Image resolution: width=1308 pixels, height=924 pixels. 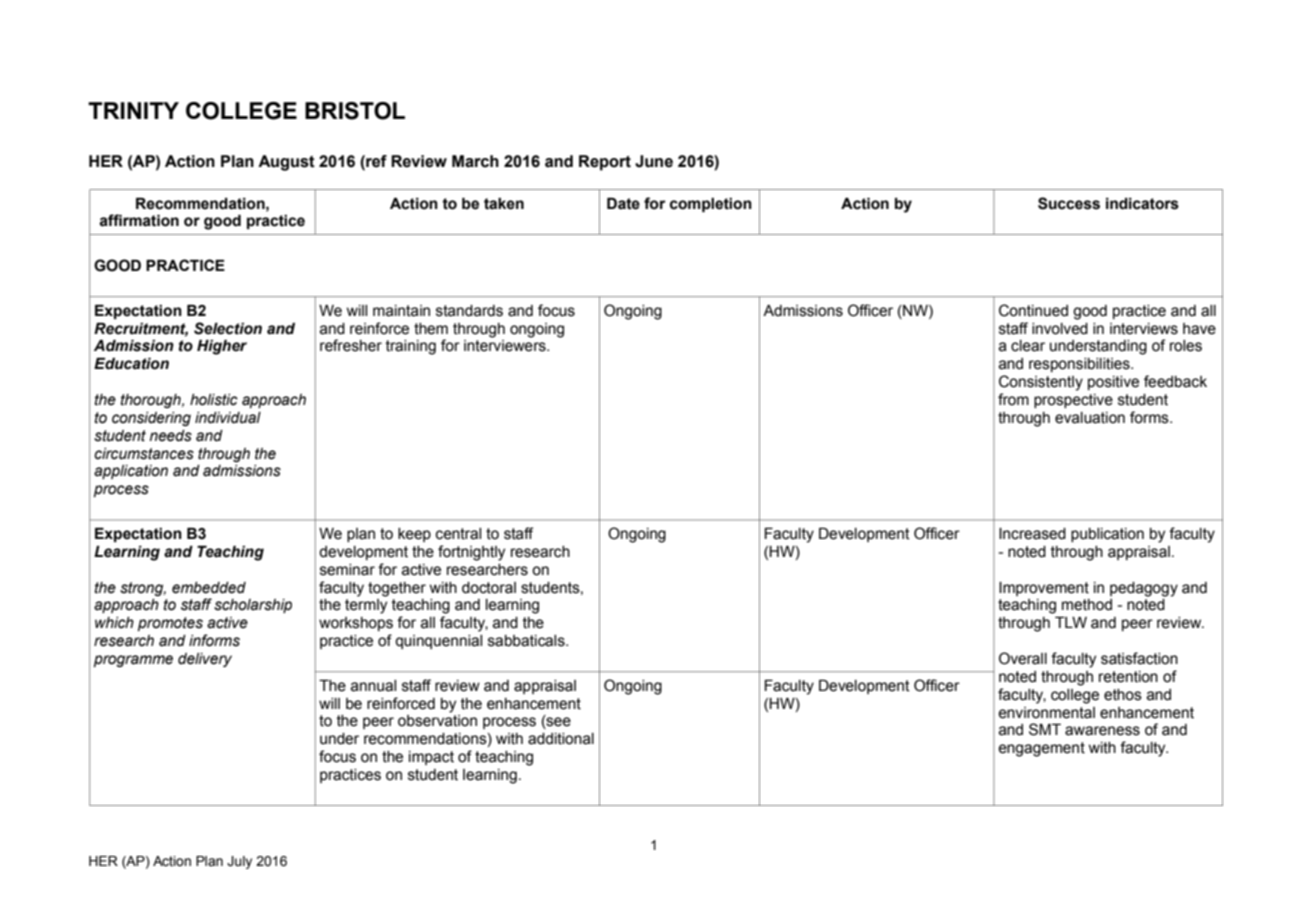 What do you see at coordinates (253, 606) in the screenshot?
I see `scholarship` at bounding box center [253, 606].
